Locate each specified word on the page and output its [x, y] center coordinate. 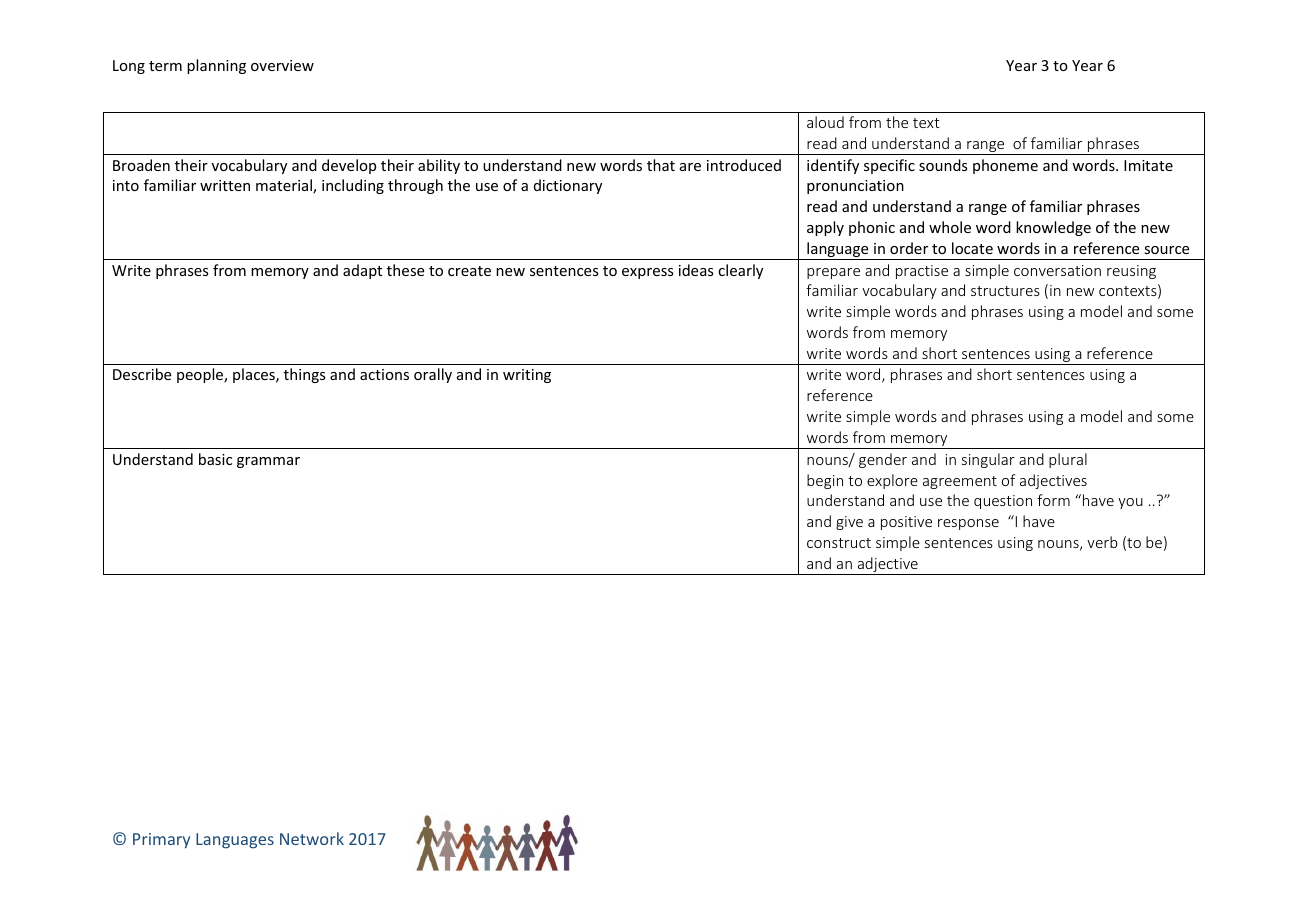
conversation [1057, 270]
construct [839, 543]
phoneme [1005, 166]
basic [215, 459]
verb [1102, 542]
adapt [362, 271]
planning [216, 66]
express [647, 273]
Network [312, 838]
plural [1068, 460]
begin [825, 481]
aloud [825, 122]
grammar [268, 462]
